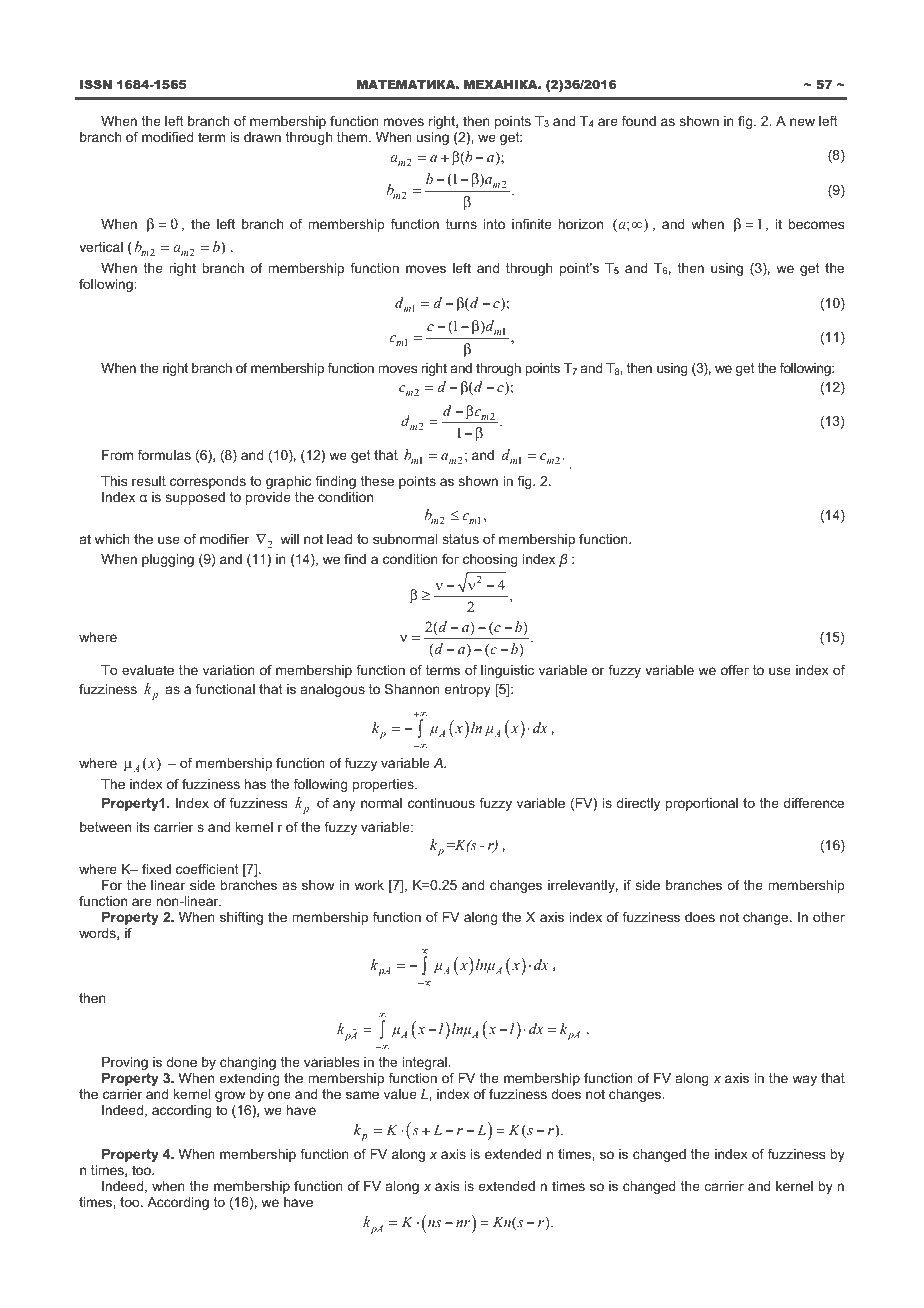 This screenshot has height=1308, width=924. What do you see at coordinates (353, 137) in the screenshot?
I see `them` at bounding box center [353, 137].
